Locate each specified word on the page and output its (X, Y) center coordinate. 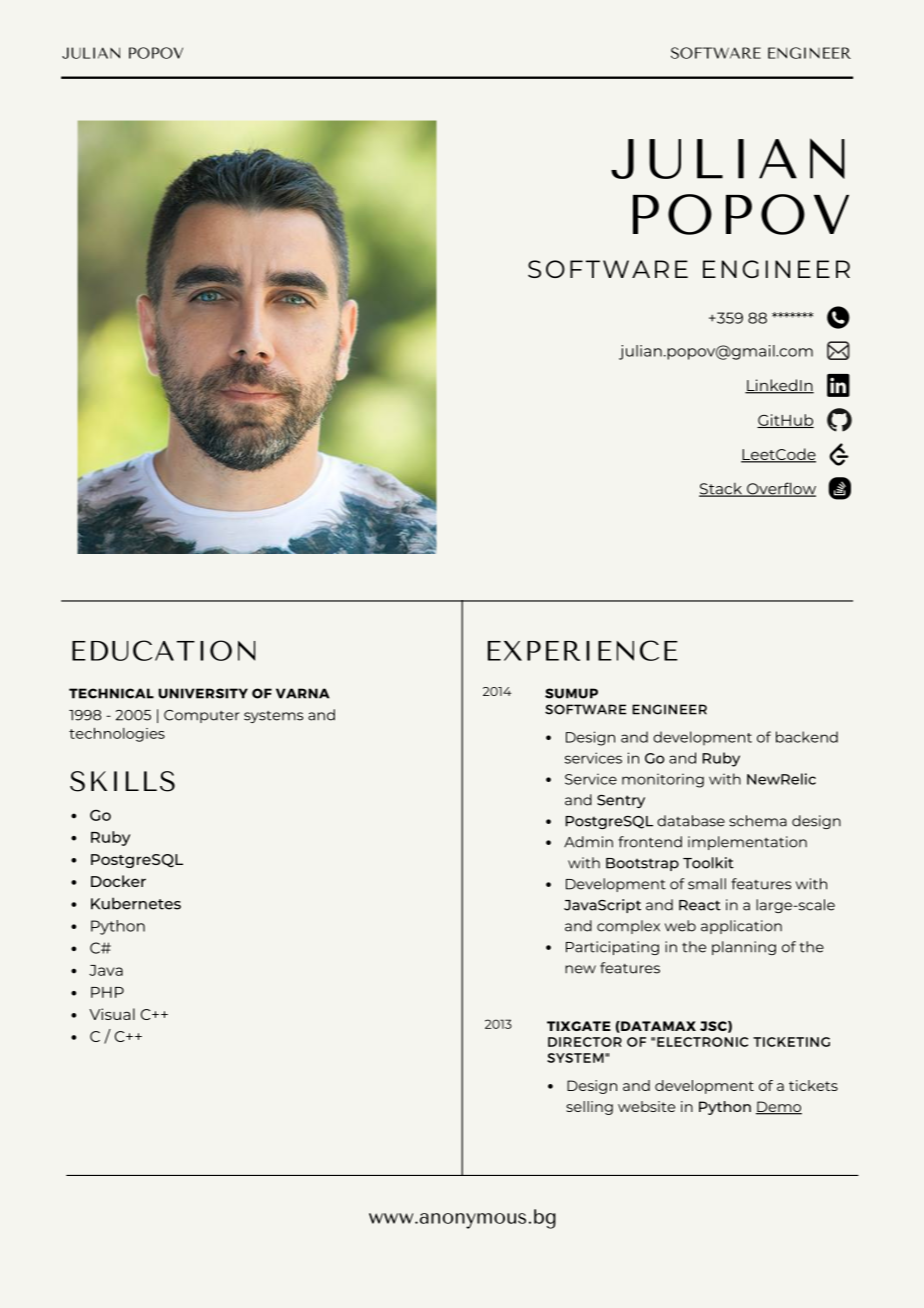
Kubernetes (136, 903)
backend (807, 737)
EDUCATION (163, 650)
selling (589, 1108)
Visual (112, 1014)
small (707, 884)
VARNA (303, 693)
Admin (588, 842)
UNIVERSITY (203, 693)
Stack (722, 489)
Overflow (780, 489)
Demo (779, 1107)
